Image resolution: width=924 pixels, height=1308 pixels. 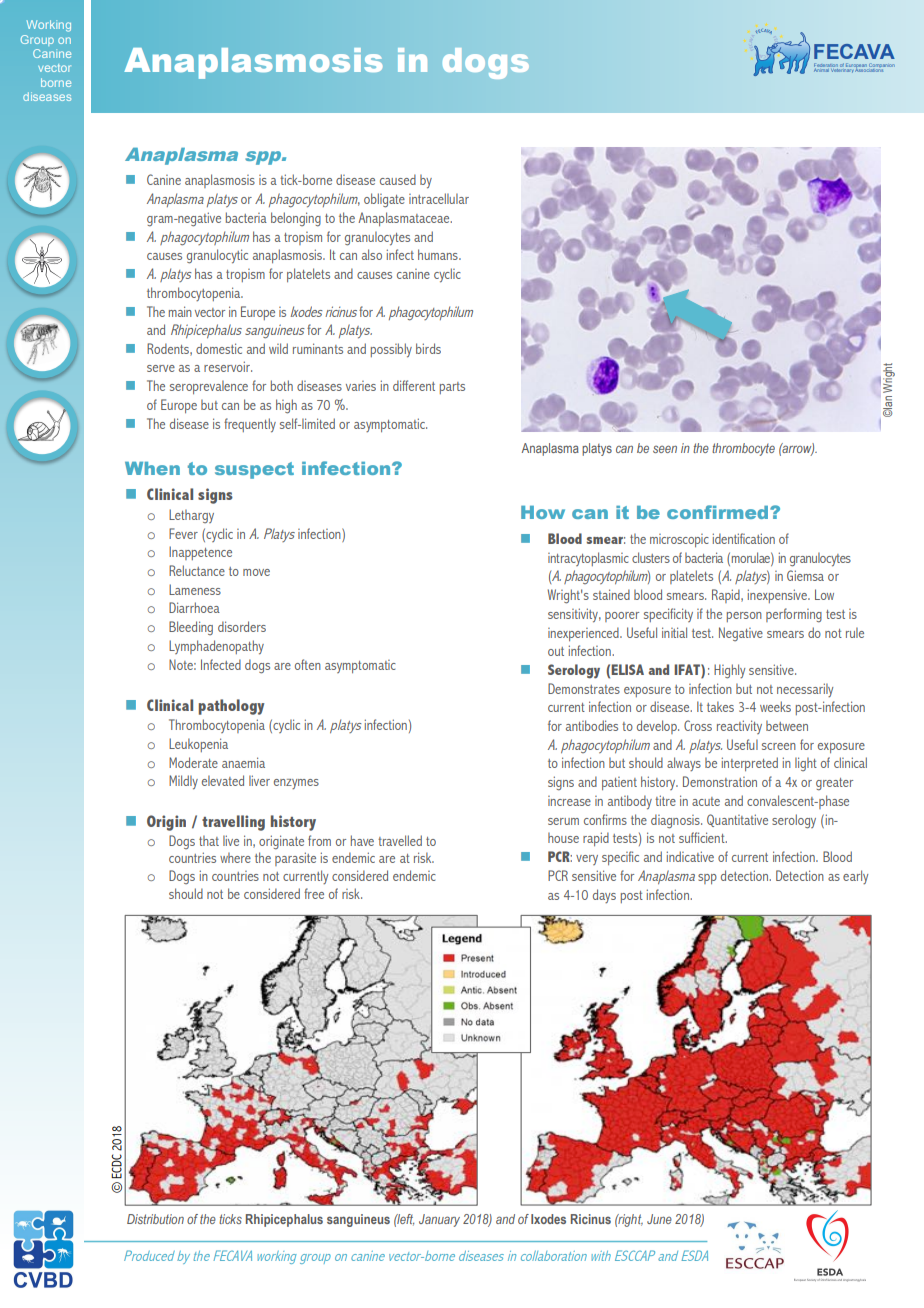 I want to click on confirmed, so click(x=719, y=512).
